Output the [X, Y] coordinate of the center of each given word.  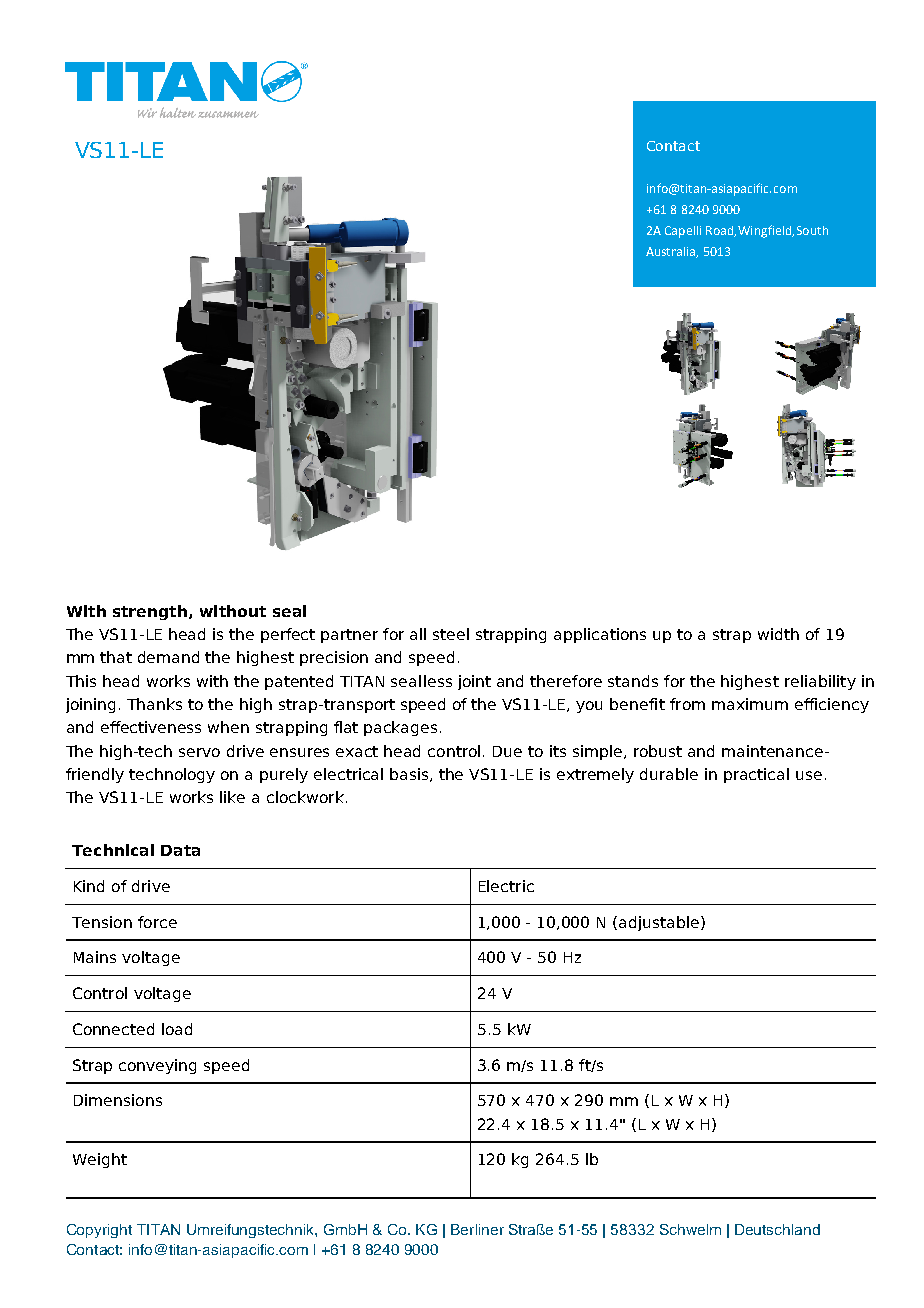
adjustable [659, 923]
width [778, 634]
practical [756, 775]
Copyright [99, 1231]
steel [451, 634]
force [157, 922]
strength [150, 612]
